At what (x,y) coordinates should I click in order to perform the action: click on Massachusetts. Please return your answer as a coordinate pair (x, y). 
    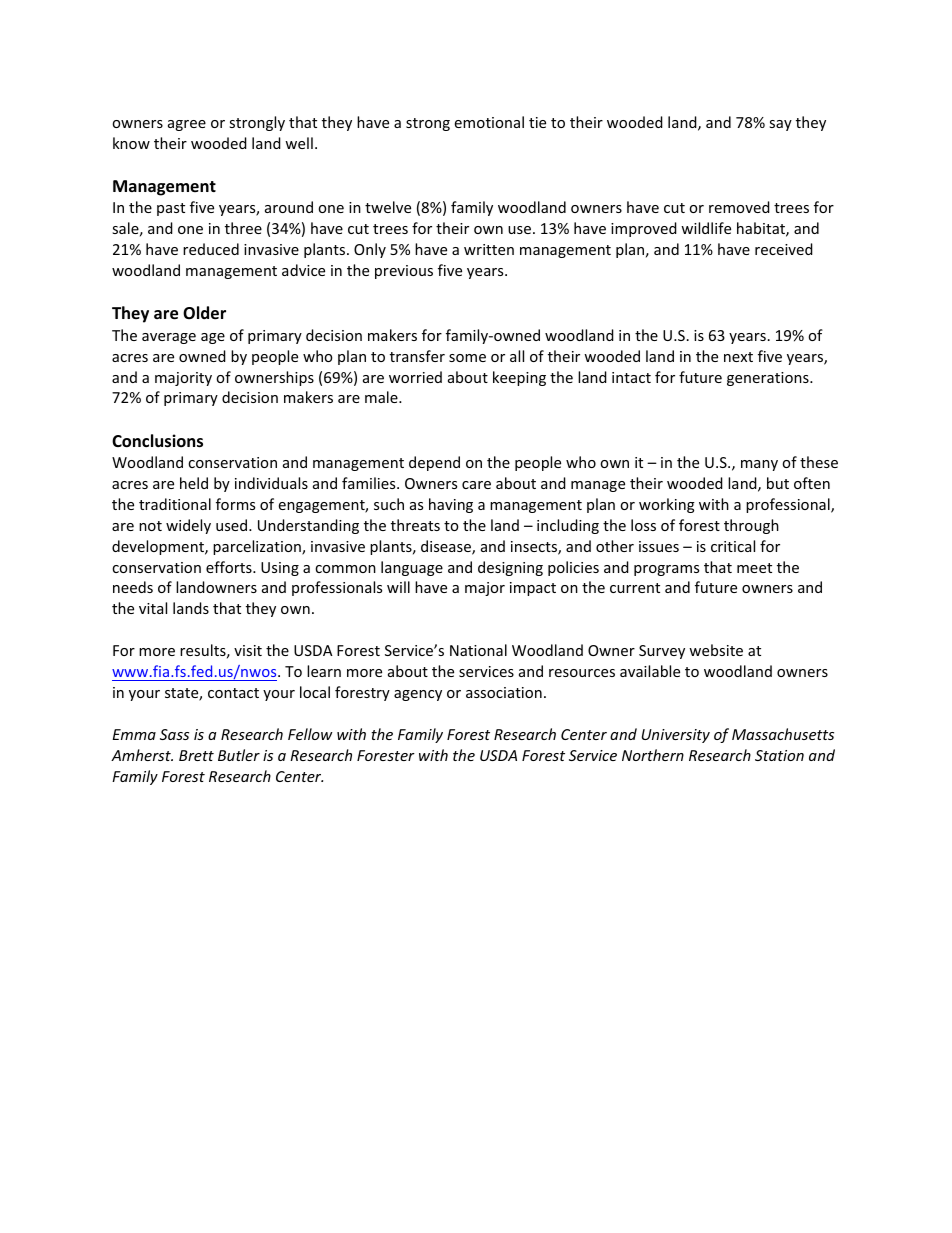
    Looking at the image, I should click on (783, 734).
